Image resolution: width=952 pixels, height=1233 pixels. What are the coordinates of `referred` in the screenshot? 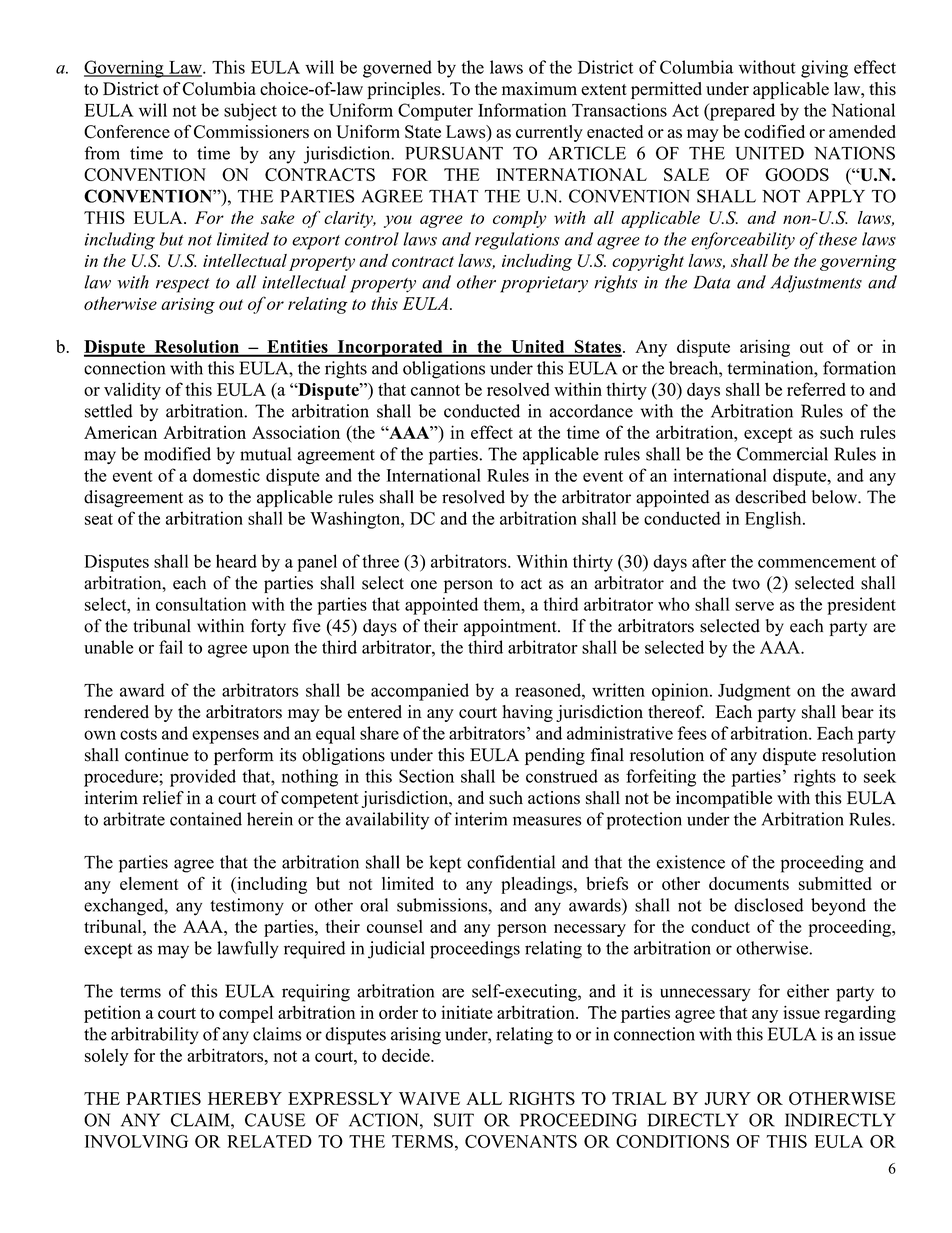 It's located at (816, 389).
